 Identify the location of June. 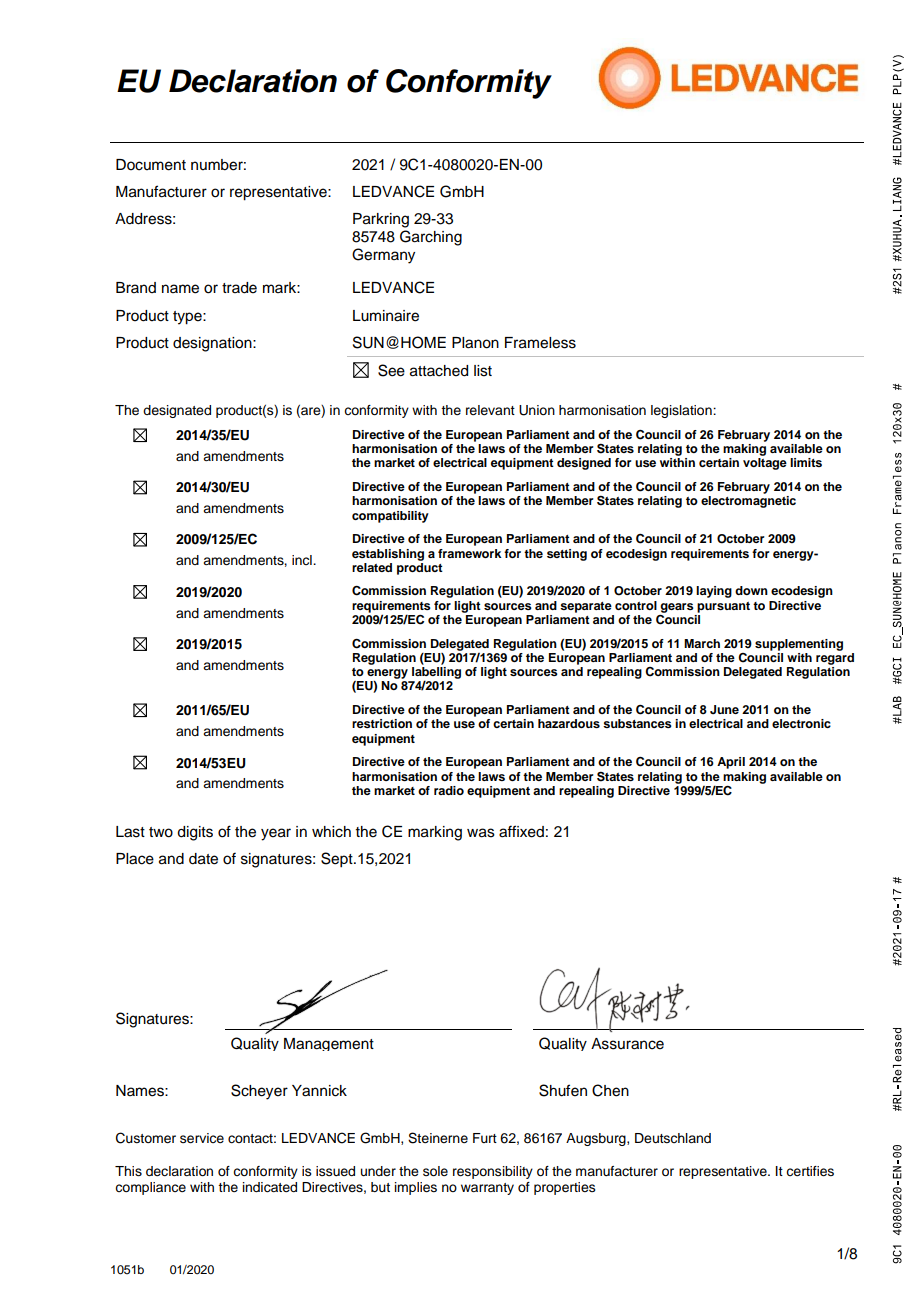
(724, 710).
